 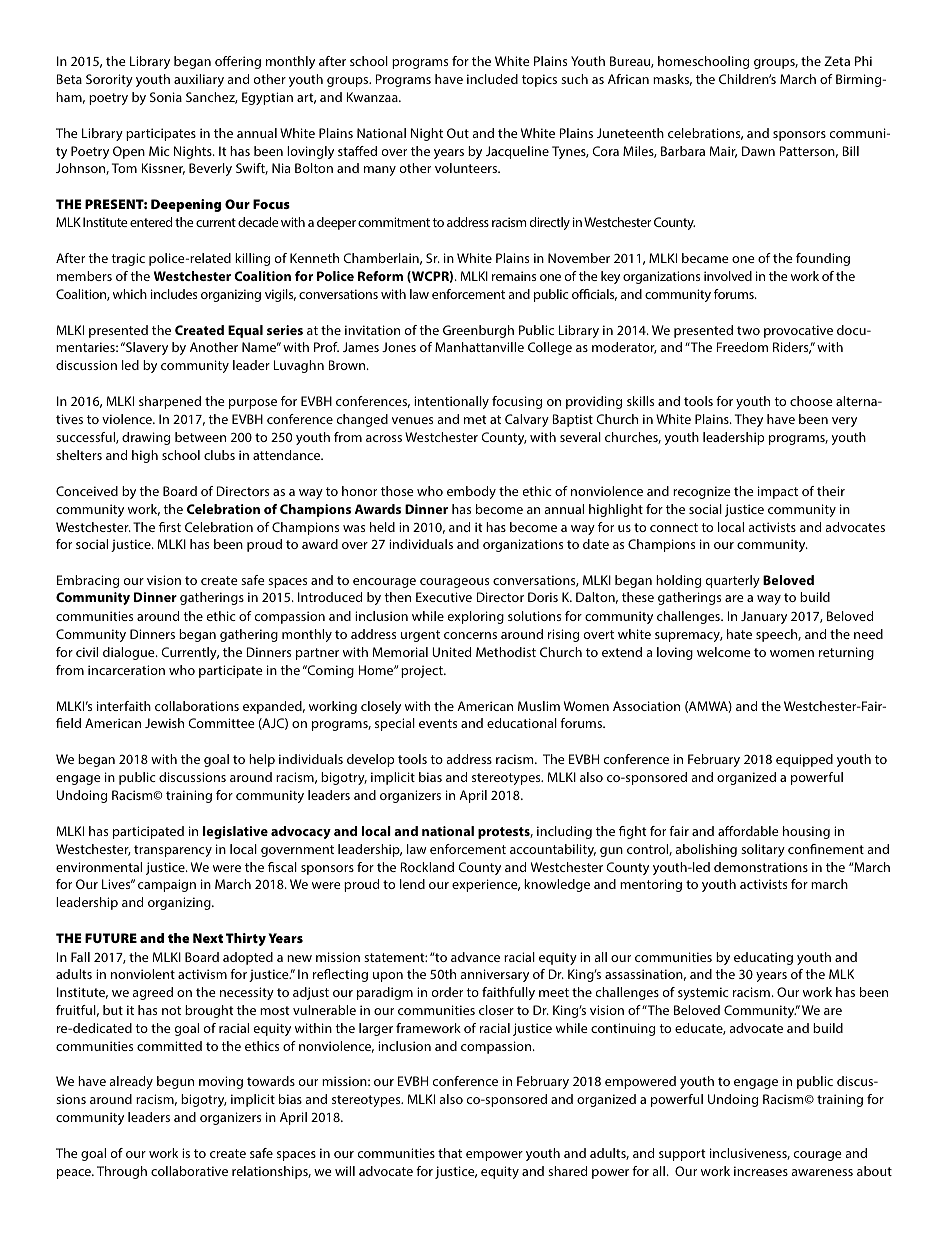 What do you see at coordinates (492, 79) in the screenshot?
I see `included` at bounding box center [492, 79].
